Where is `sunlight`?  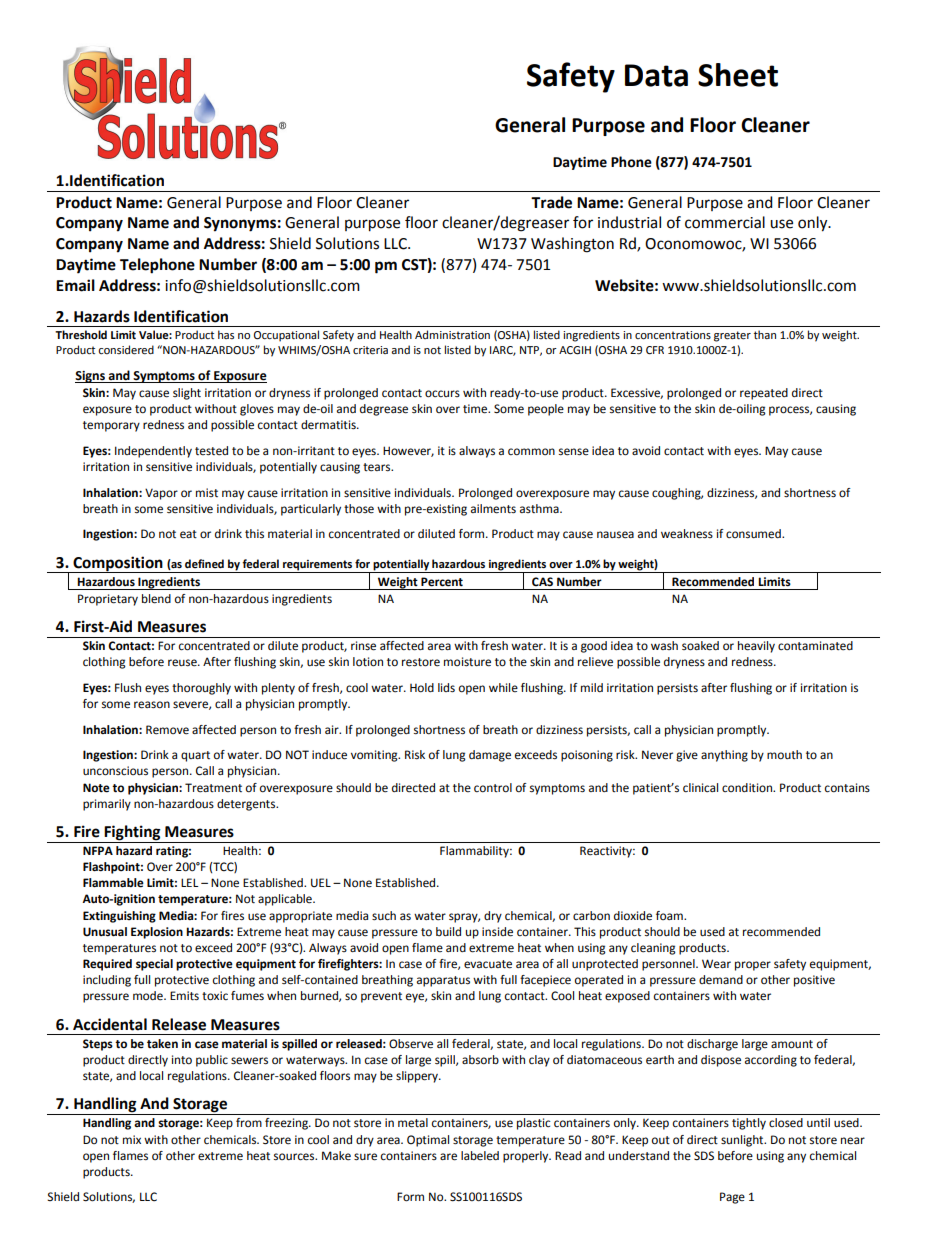 sunlight is located at coordinates (743, 1141).
